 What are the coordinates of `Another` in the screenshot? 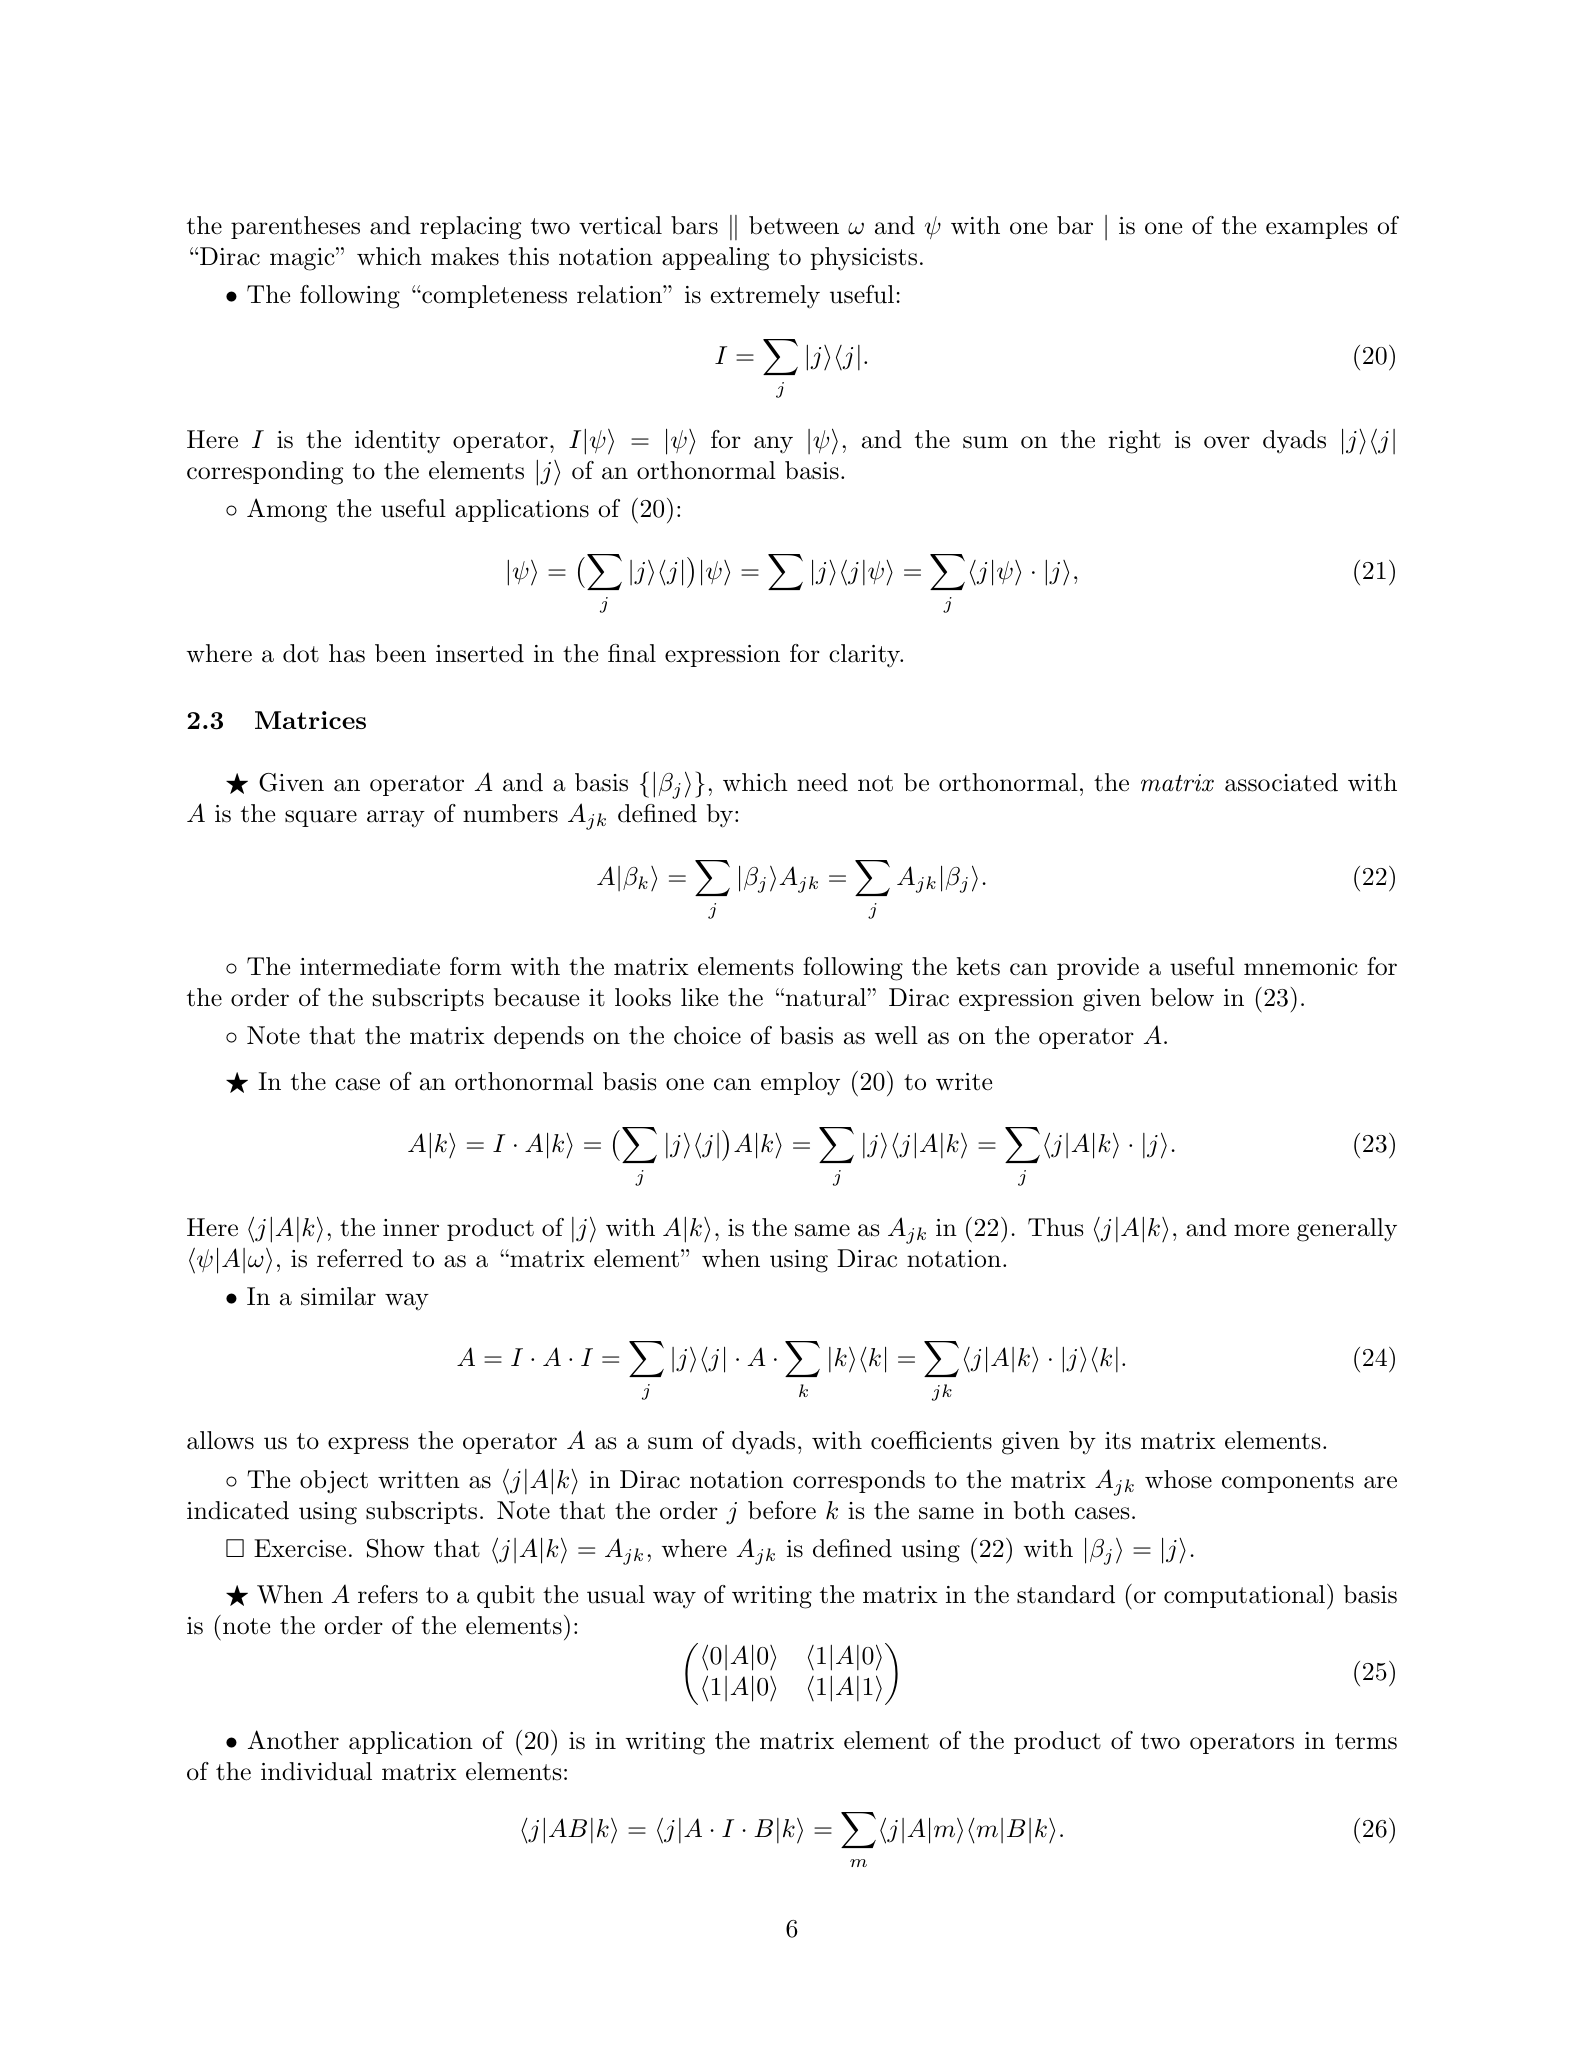 It's located at (293, 1740).
